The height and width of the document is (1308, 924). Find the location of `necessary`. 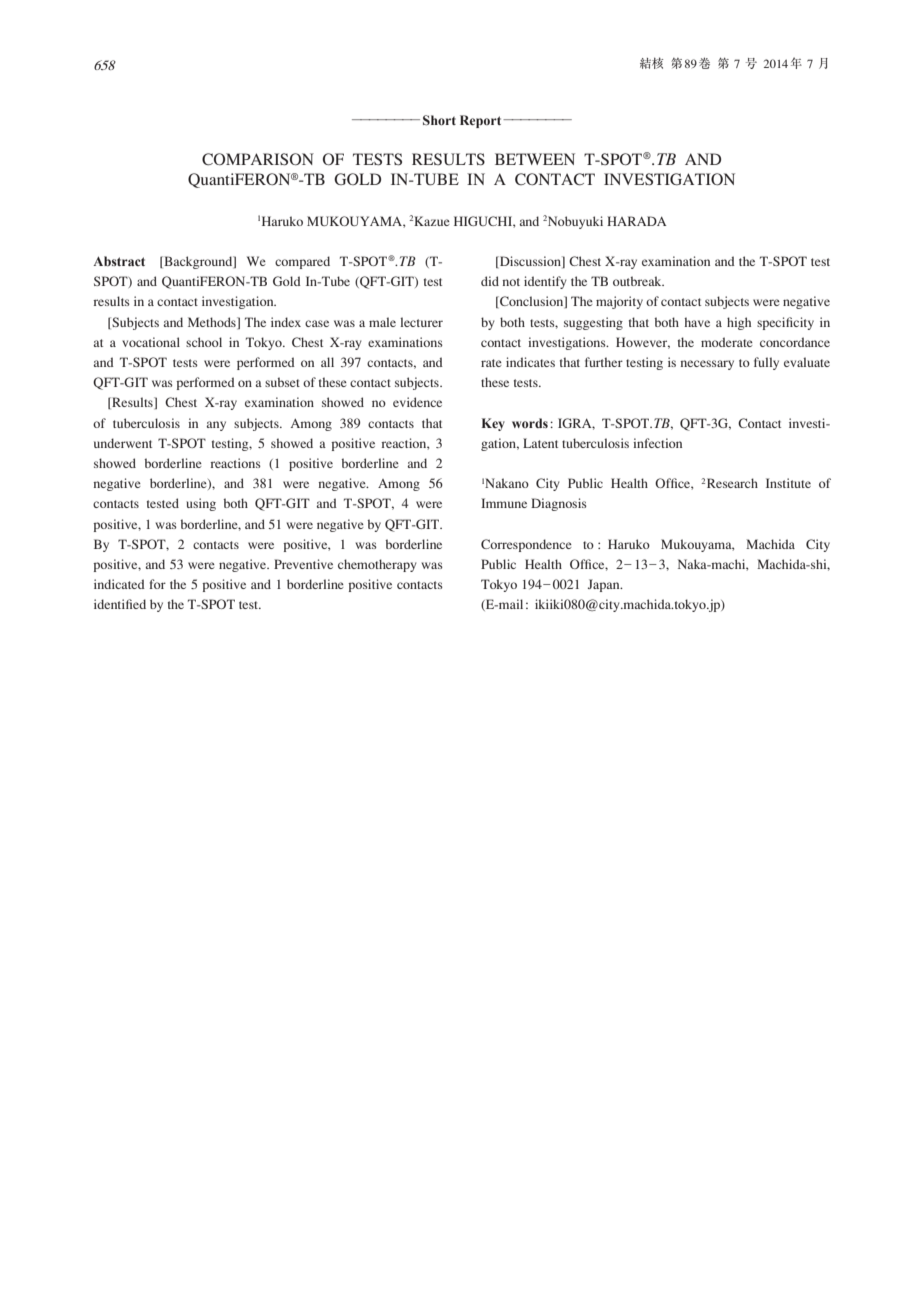

necessary is located at coordinates (707, 365).
